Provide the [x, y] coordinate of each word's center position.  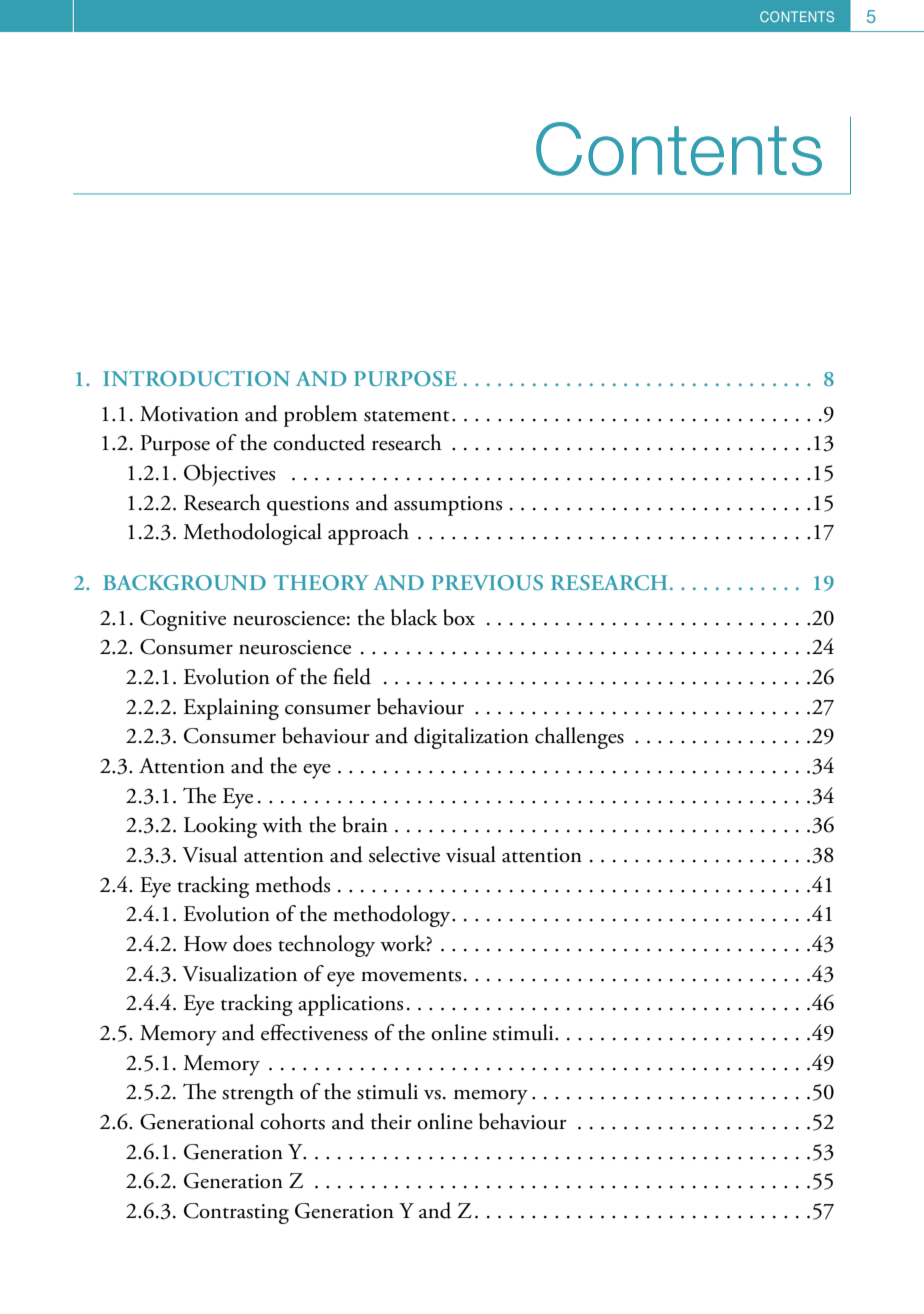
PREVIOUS [487, 582]
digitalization [471, 738]
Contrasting [236, 1213]
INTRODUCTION [196, 378]
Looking [220, 827]
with [282, 824]
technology [326, 946]
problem [320, 416]
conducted [319, 442]
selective [404, 854]
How [206, 944]
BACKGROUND [184, 582]
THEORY [321, 582]
